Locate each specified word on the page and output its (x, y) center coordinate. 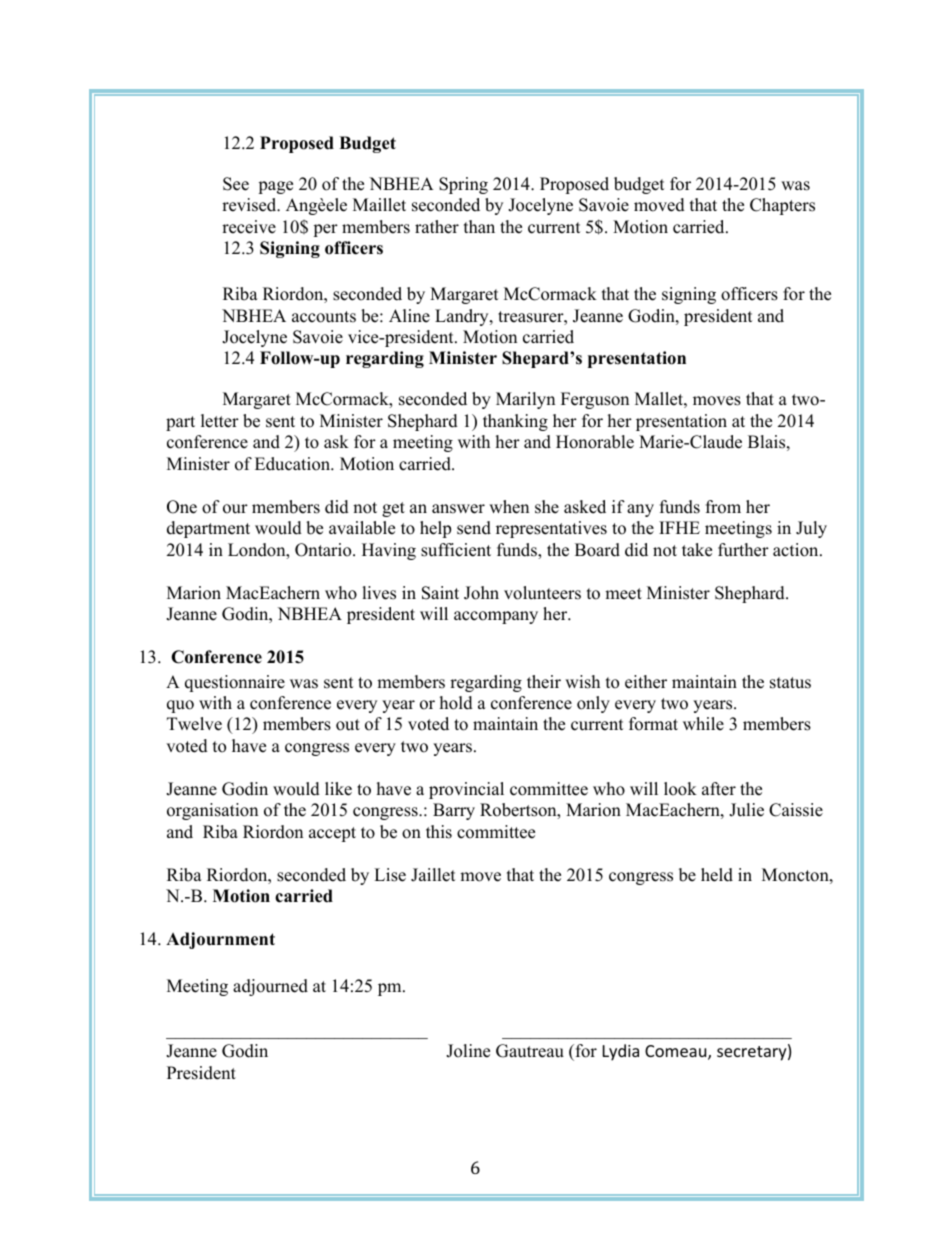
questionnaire (235, 683)
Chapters (782, 206)
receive (249, 227)
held (717, 875)
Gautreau (530, 1051)
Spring (463, 185)
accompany (496, 617)
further (743, 550)
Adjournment (220, 940)
